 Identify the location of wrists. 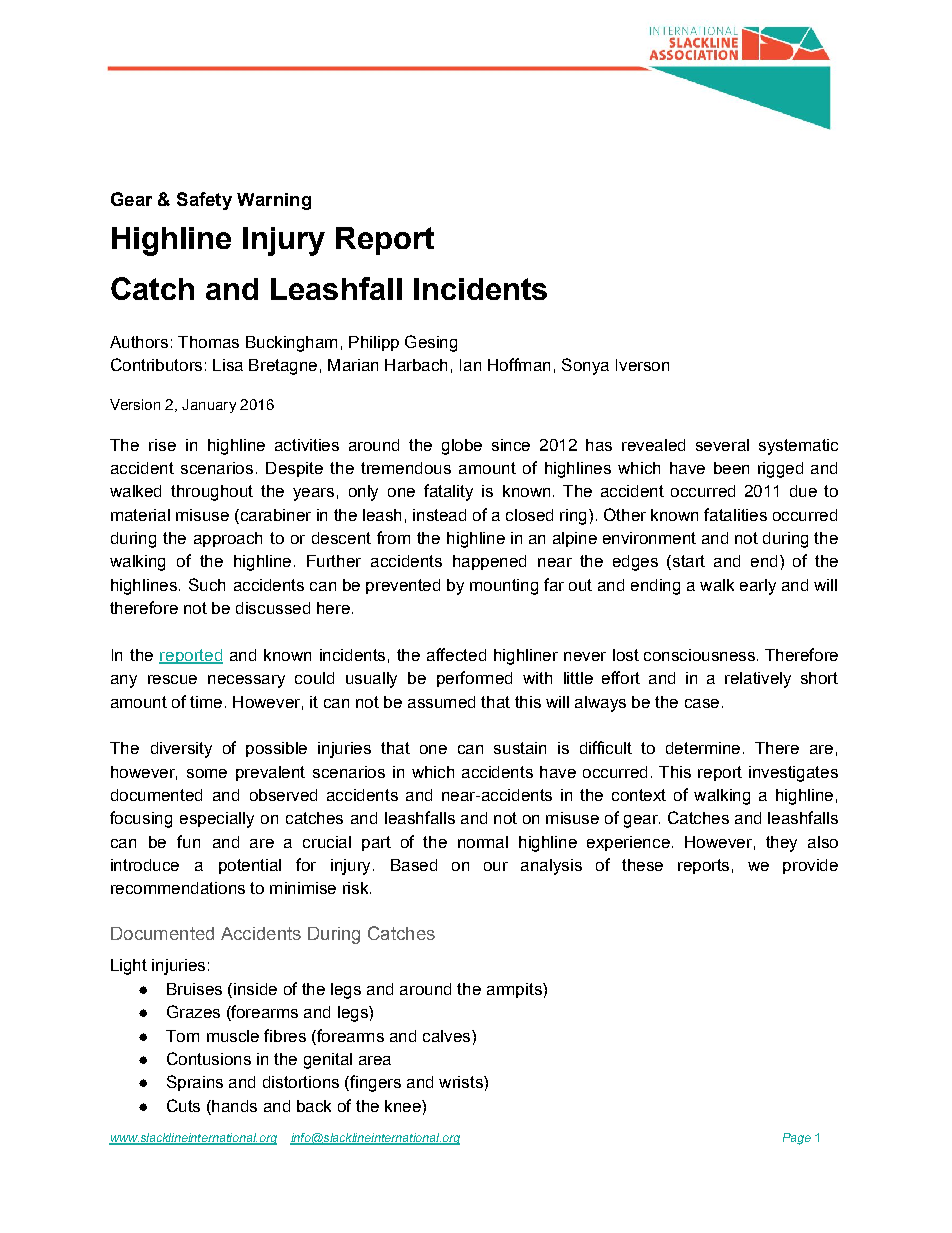
(462, 1082).
